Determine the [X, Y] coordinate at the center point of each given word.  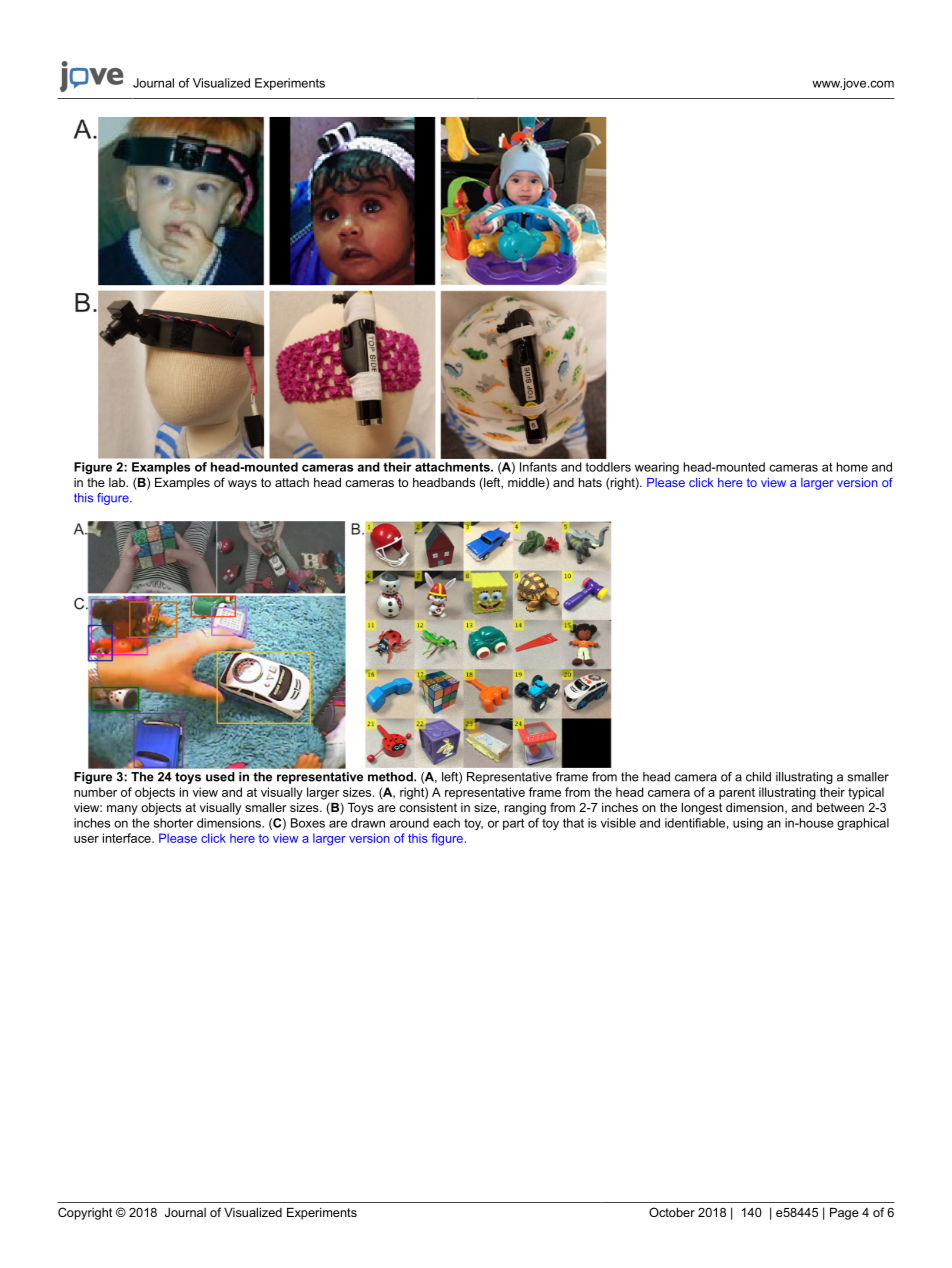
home [852, 467]
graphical [863, 824]
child [758, 777]
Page [844, 1214]
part [513, 824]
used [220, 777]
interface [128, 838]
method [391, 777]
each [446, 823]
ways [242, 485]
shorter [174, 823]
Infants [538, 467]
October [672, 1212]
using [748, 824]
